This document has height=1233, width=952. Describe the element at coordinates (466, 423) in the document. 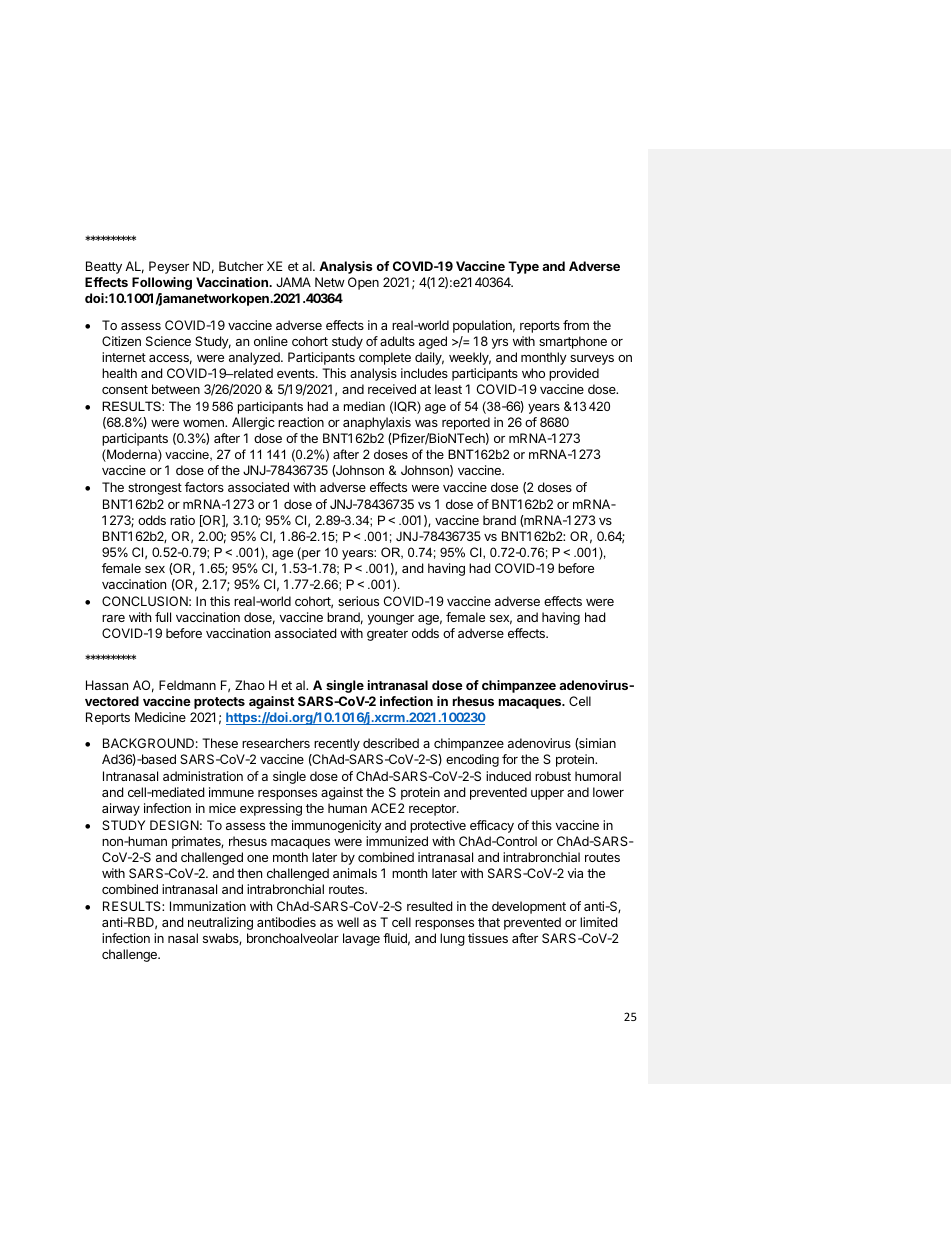

I see `reported` at that location.
